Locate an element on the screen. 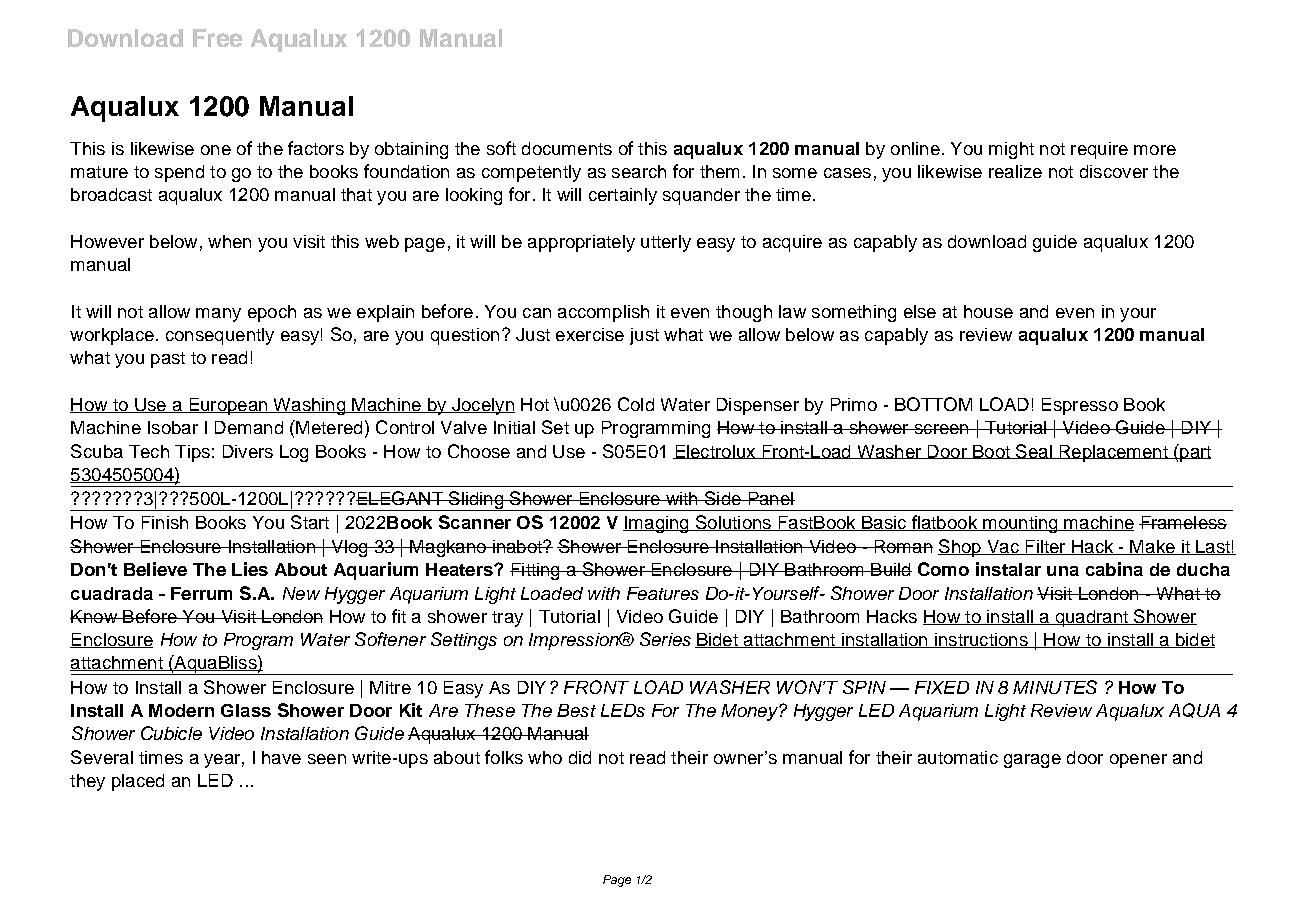 This screenshot has height=924, width=1308. many is located at coordinates (218, 315).
